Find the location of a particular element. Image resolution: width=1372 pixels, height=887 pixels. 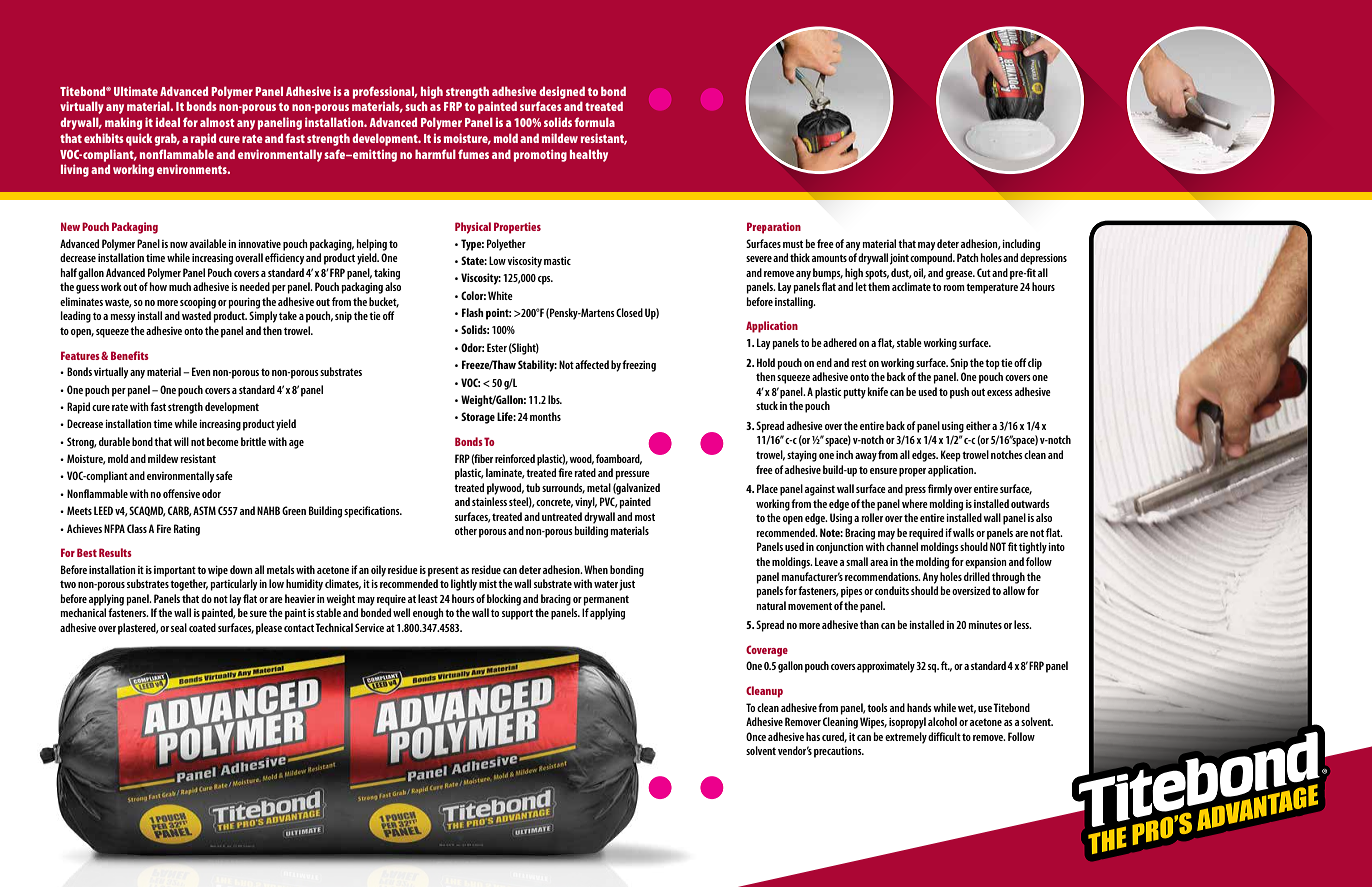

seal is located at coordinates (179, 627).
